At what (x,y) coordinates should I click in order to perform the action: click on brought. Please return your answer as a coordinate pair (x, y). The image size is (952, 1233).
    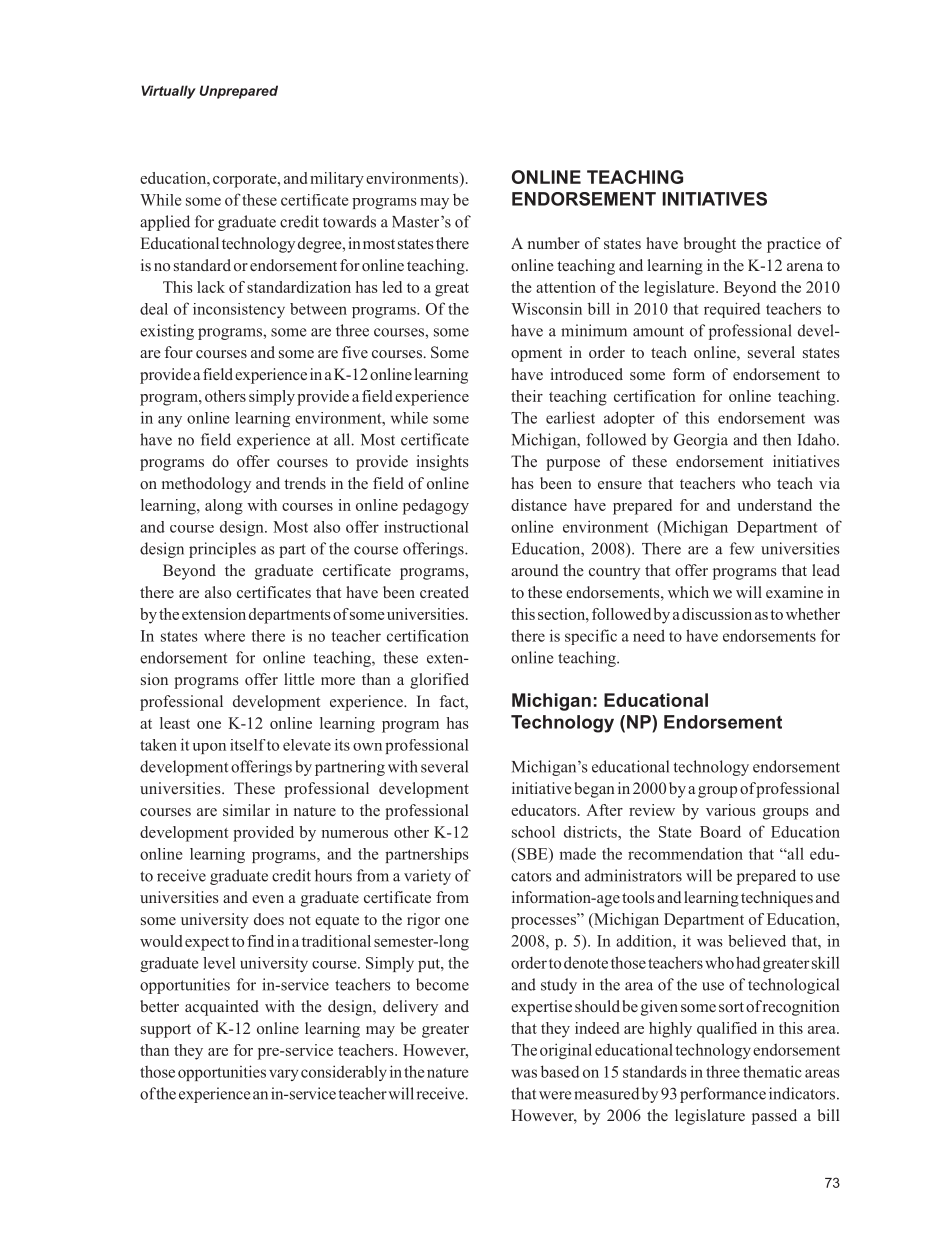
    Looking at the image, I should click on (710, 245).
